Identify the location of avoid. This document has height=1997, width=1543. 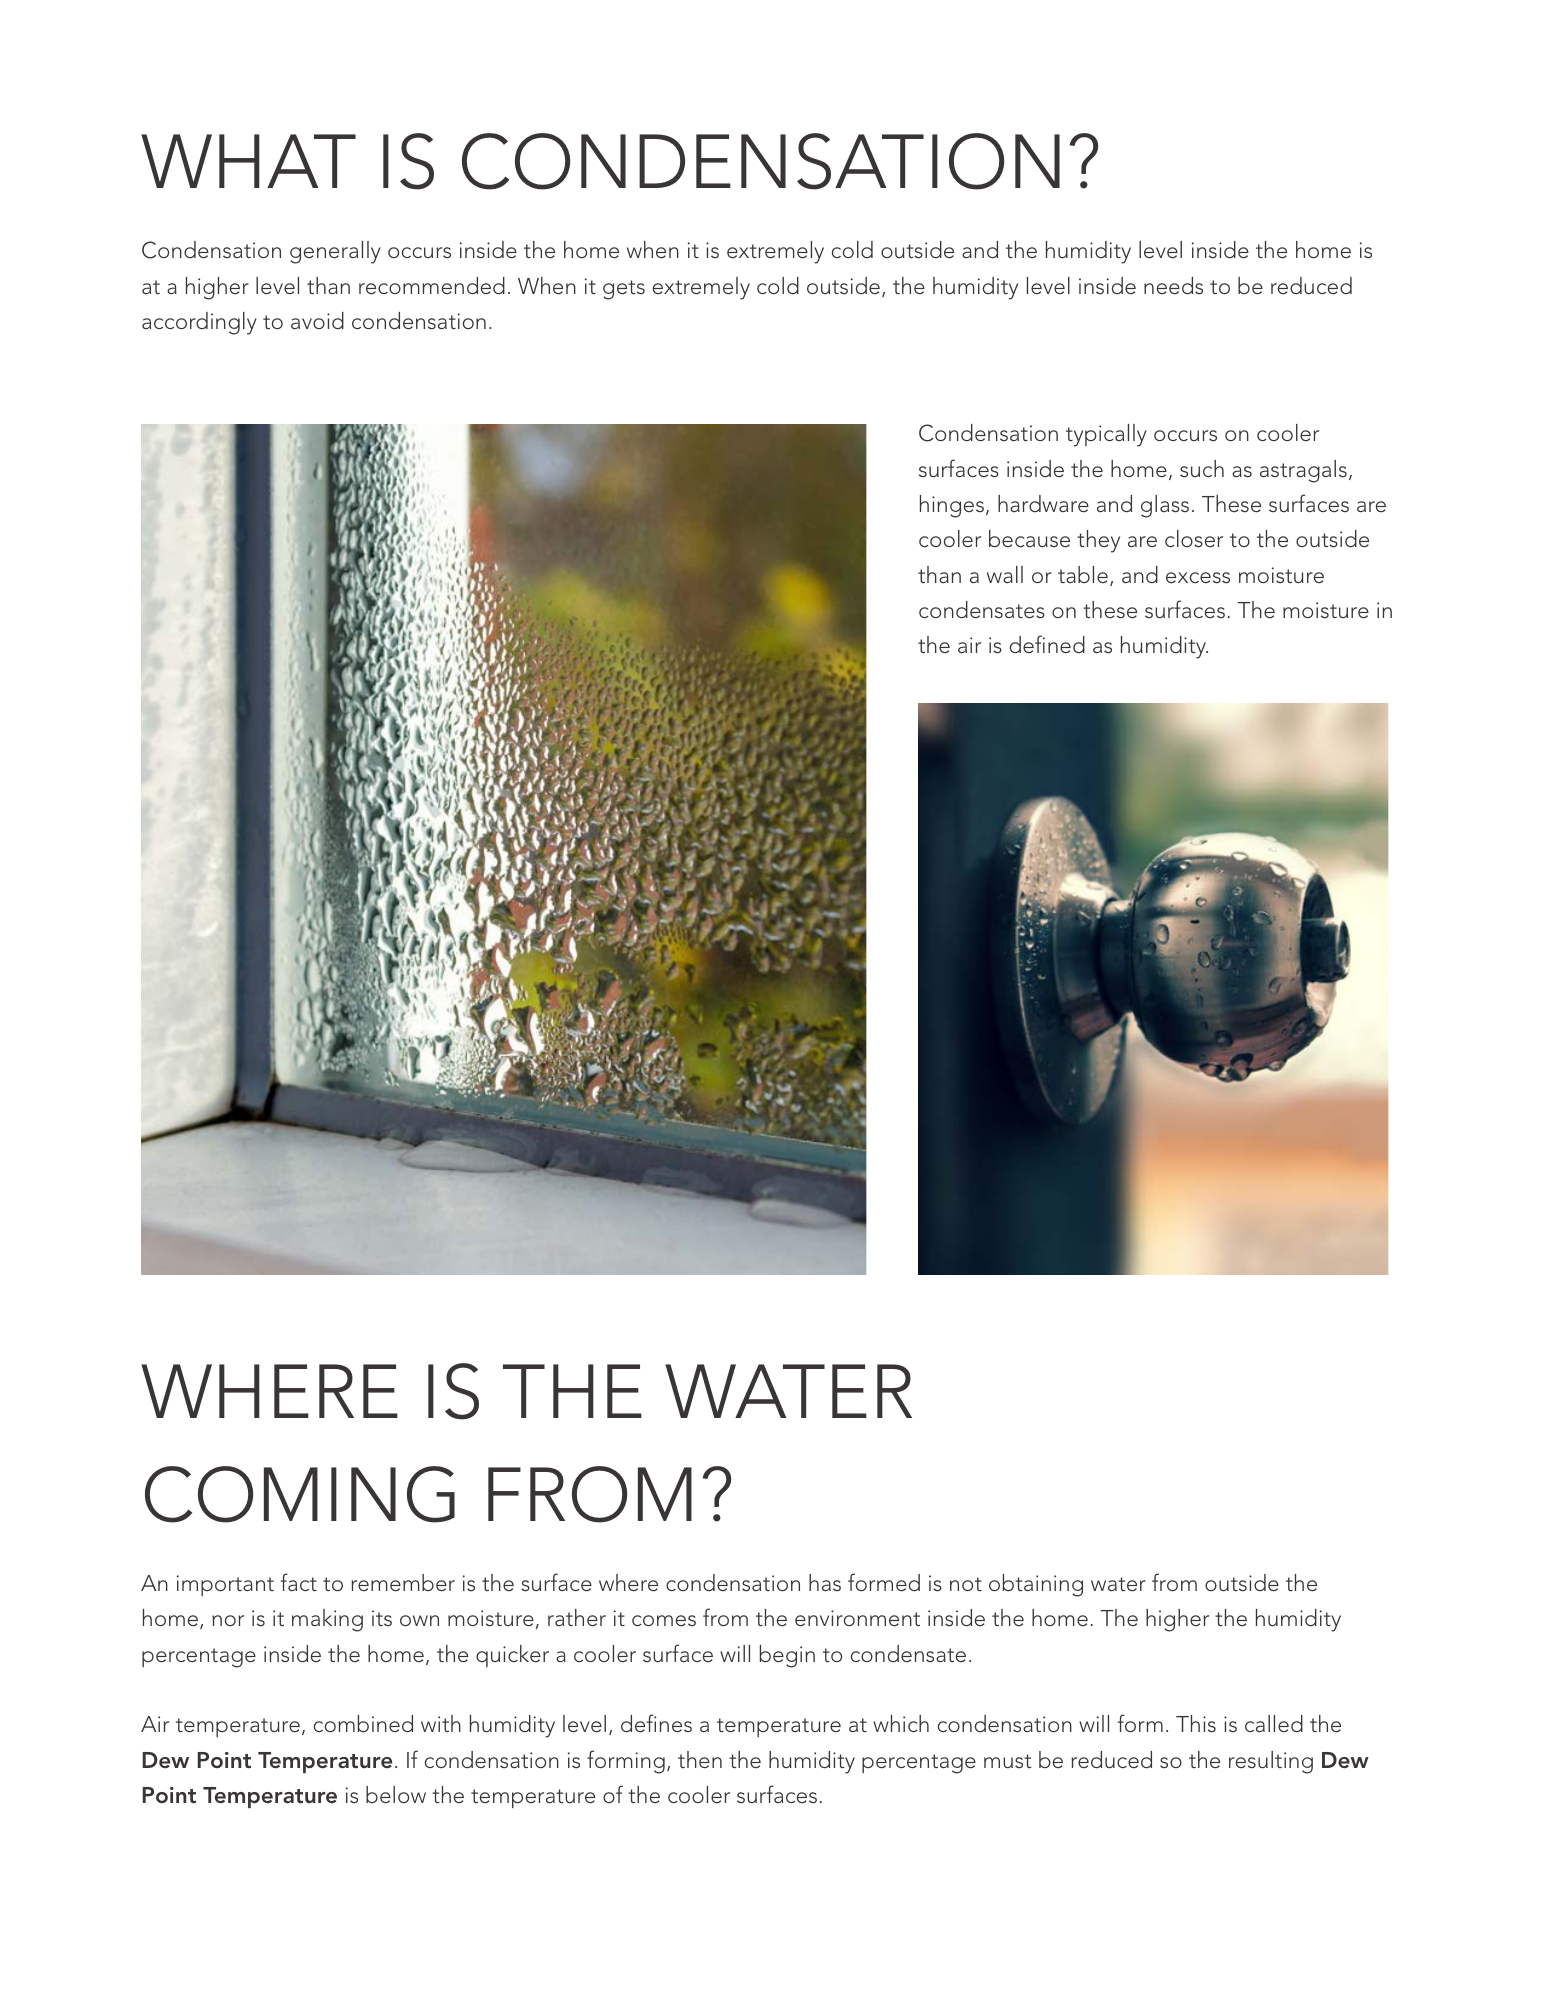
(317, 320).
